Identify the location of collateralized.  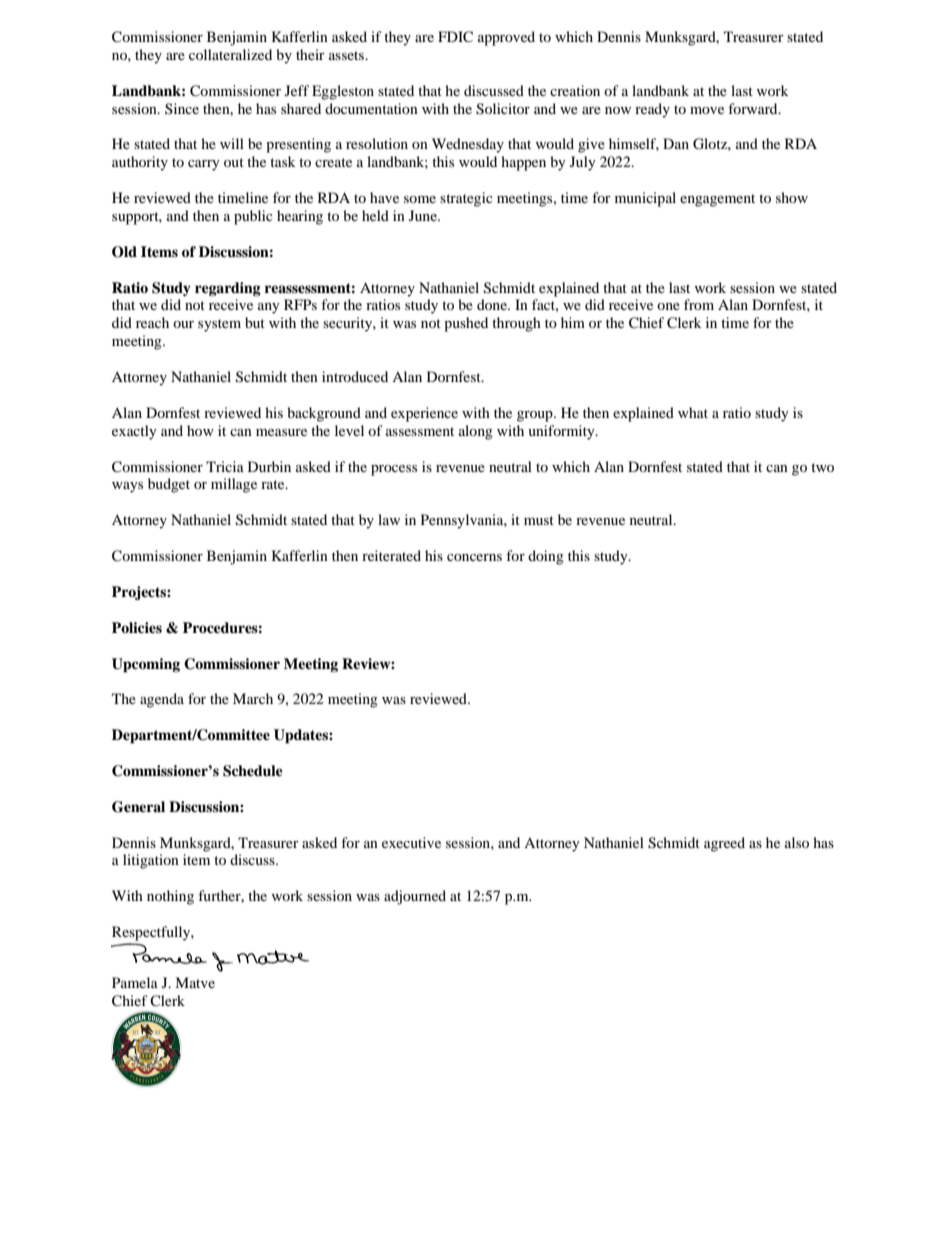
(230, 54).
